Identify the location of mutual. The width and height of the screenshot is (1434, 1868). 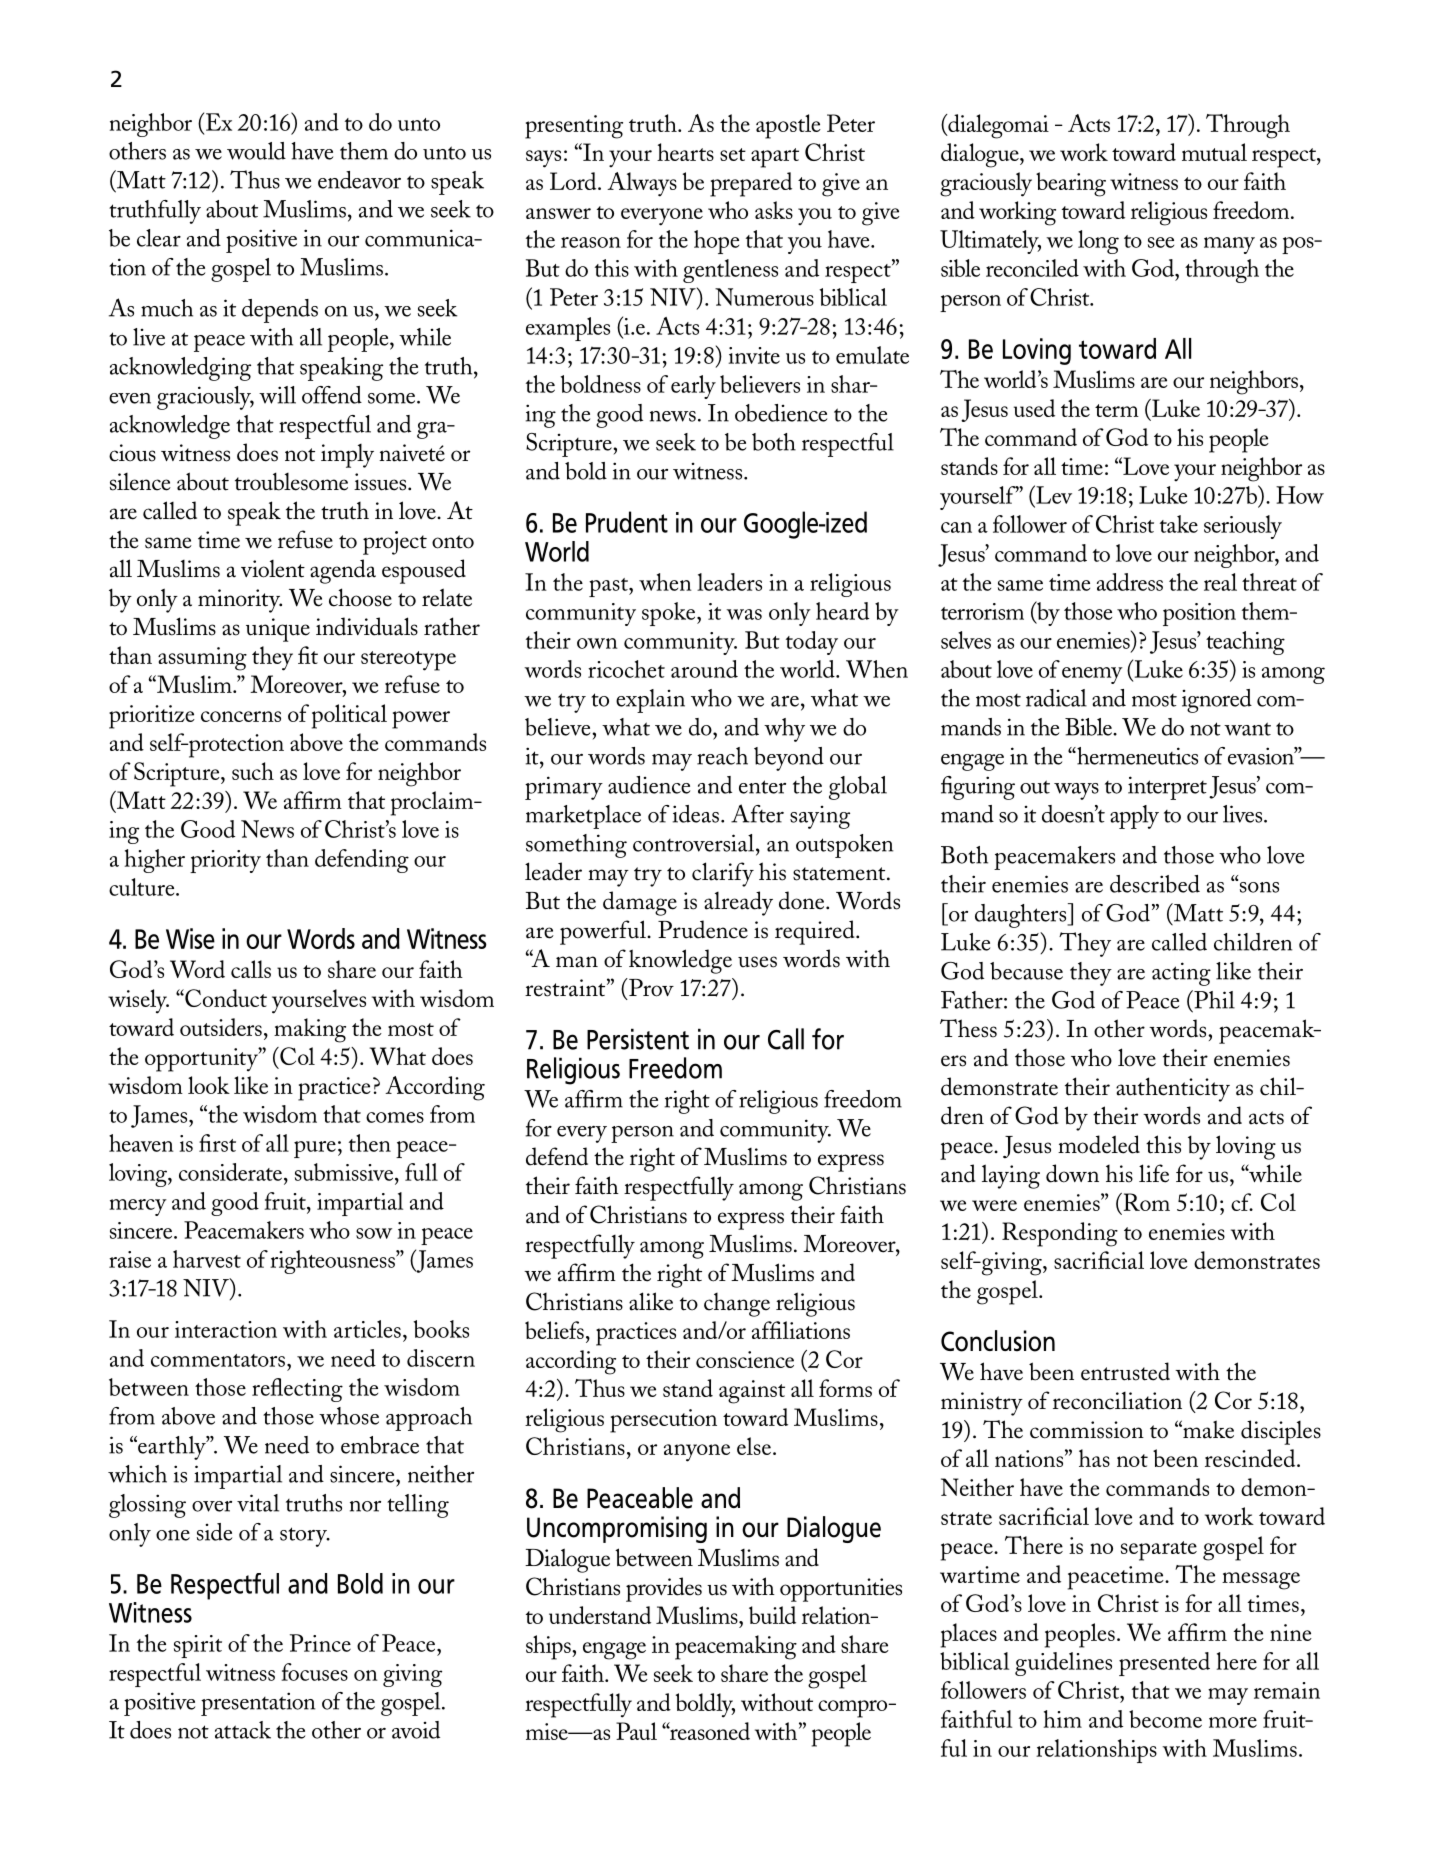
(1214, 152).
